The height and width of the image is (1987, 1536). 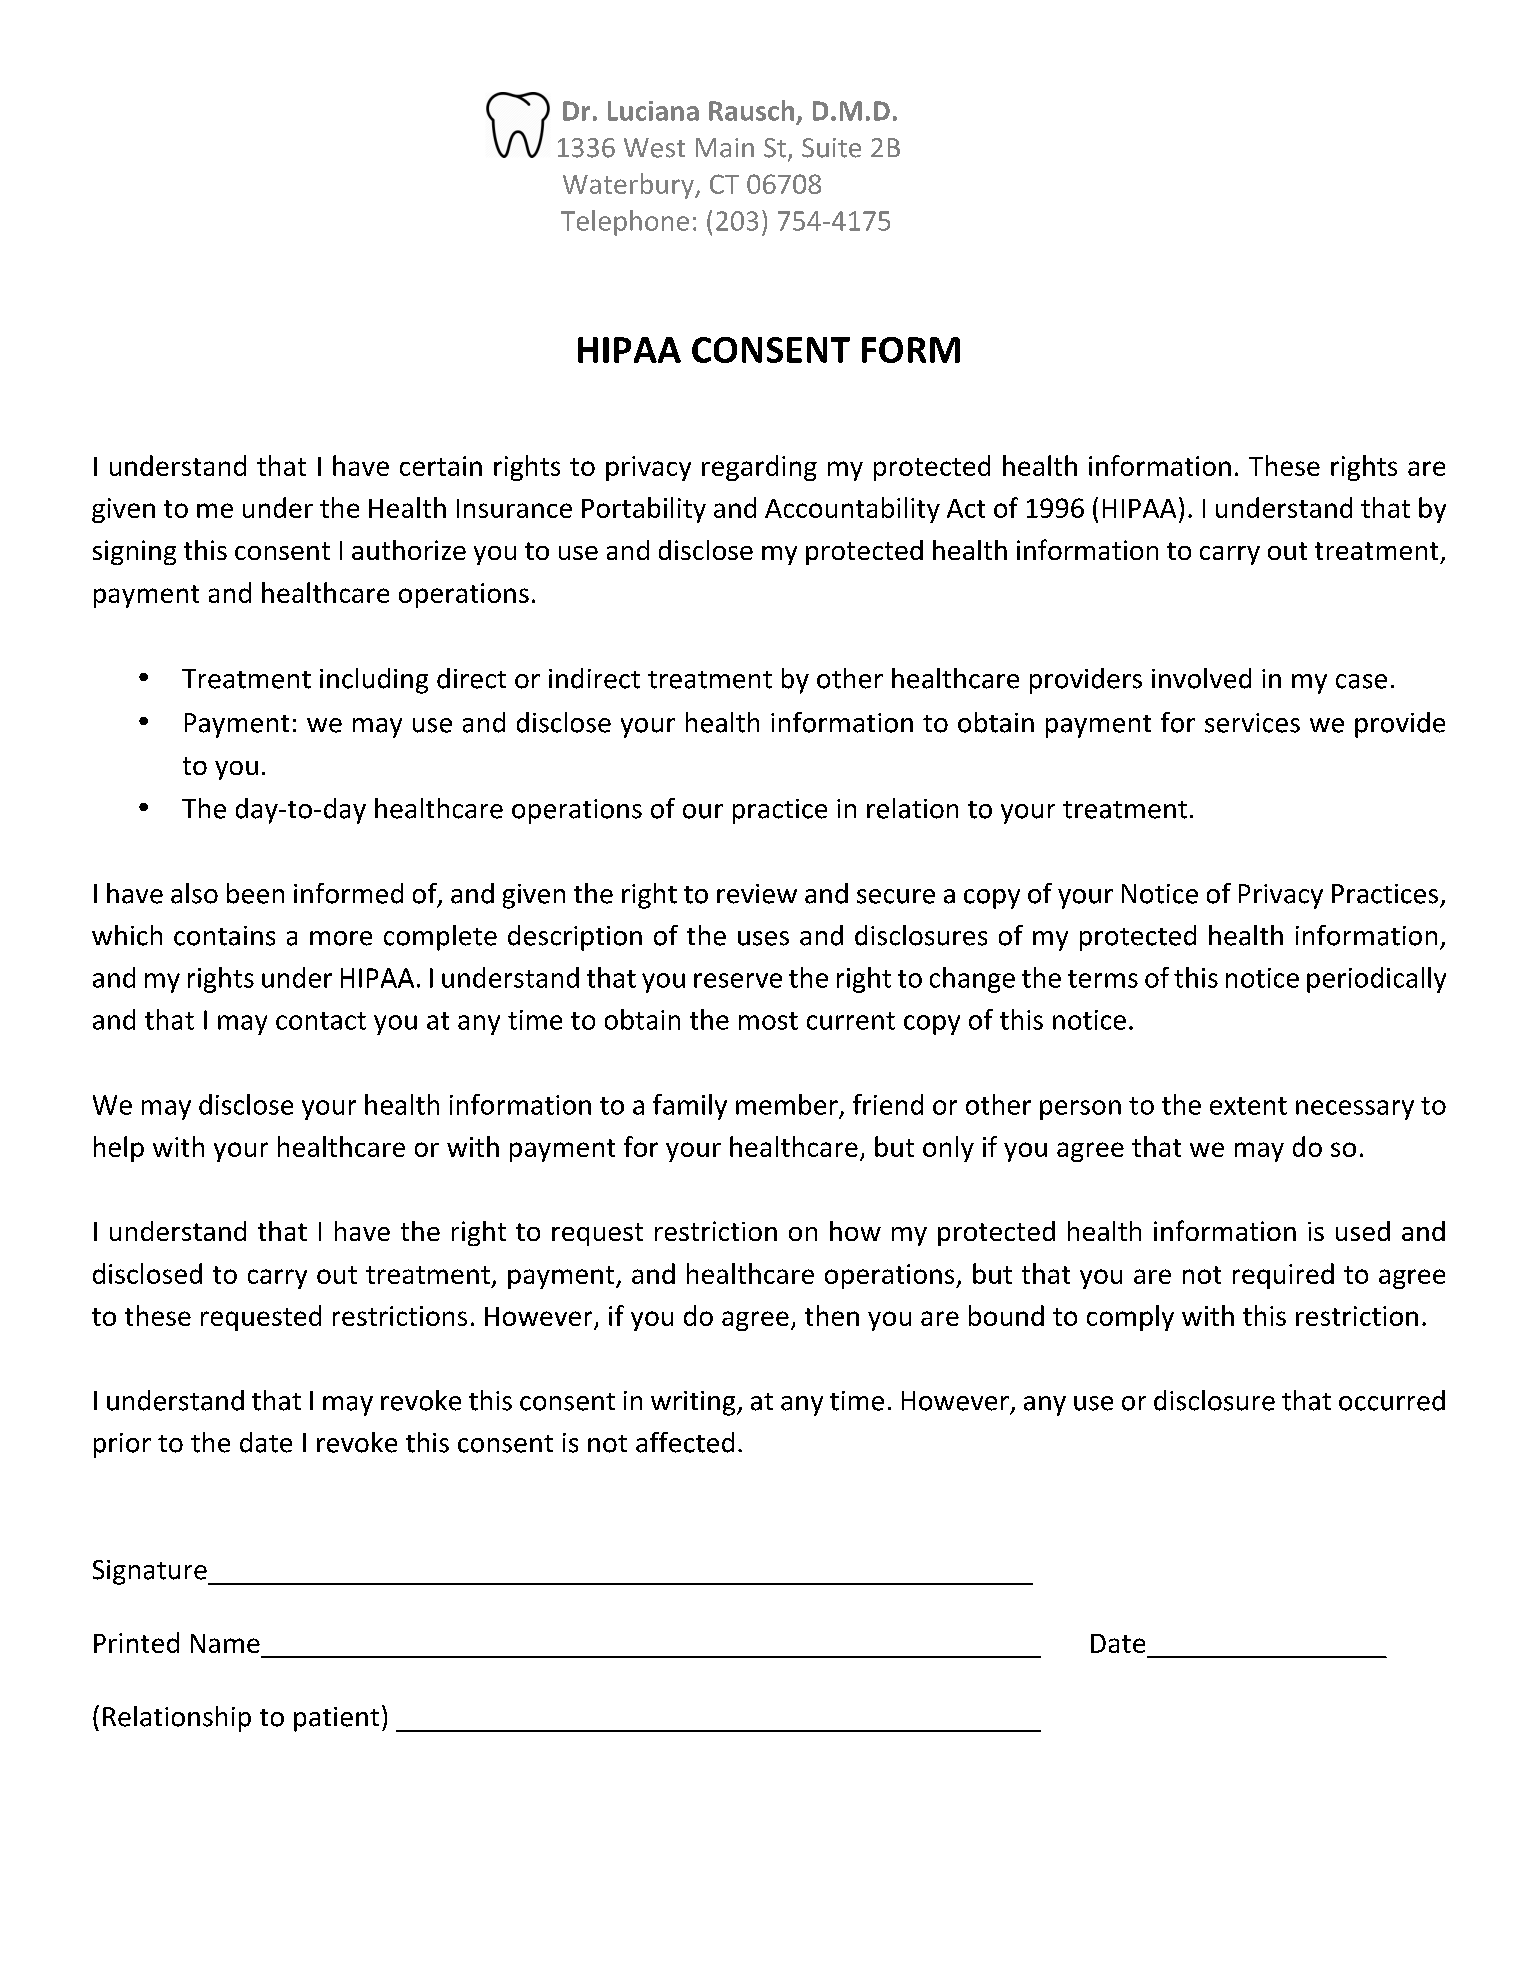 What do you see at coordinates (831, 148) in the image?
I see `Suite` at bounding box center [831, 148].
